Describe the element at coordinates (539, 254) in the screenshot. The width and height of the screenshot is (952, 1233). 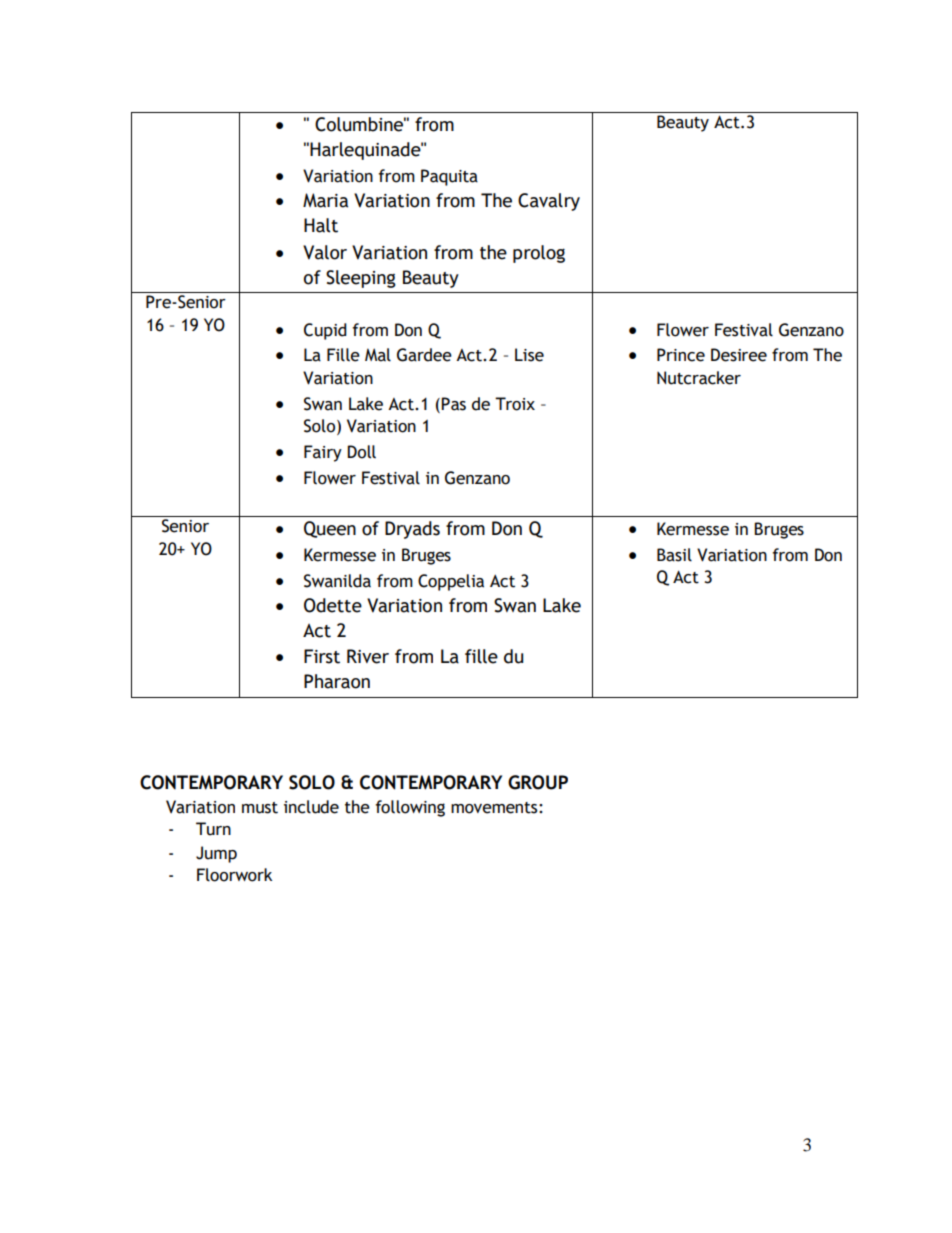
I see `prolog` at that location.
